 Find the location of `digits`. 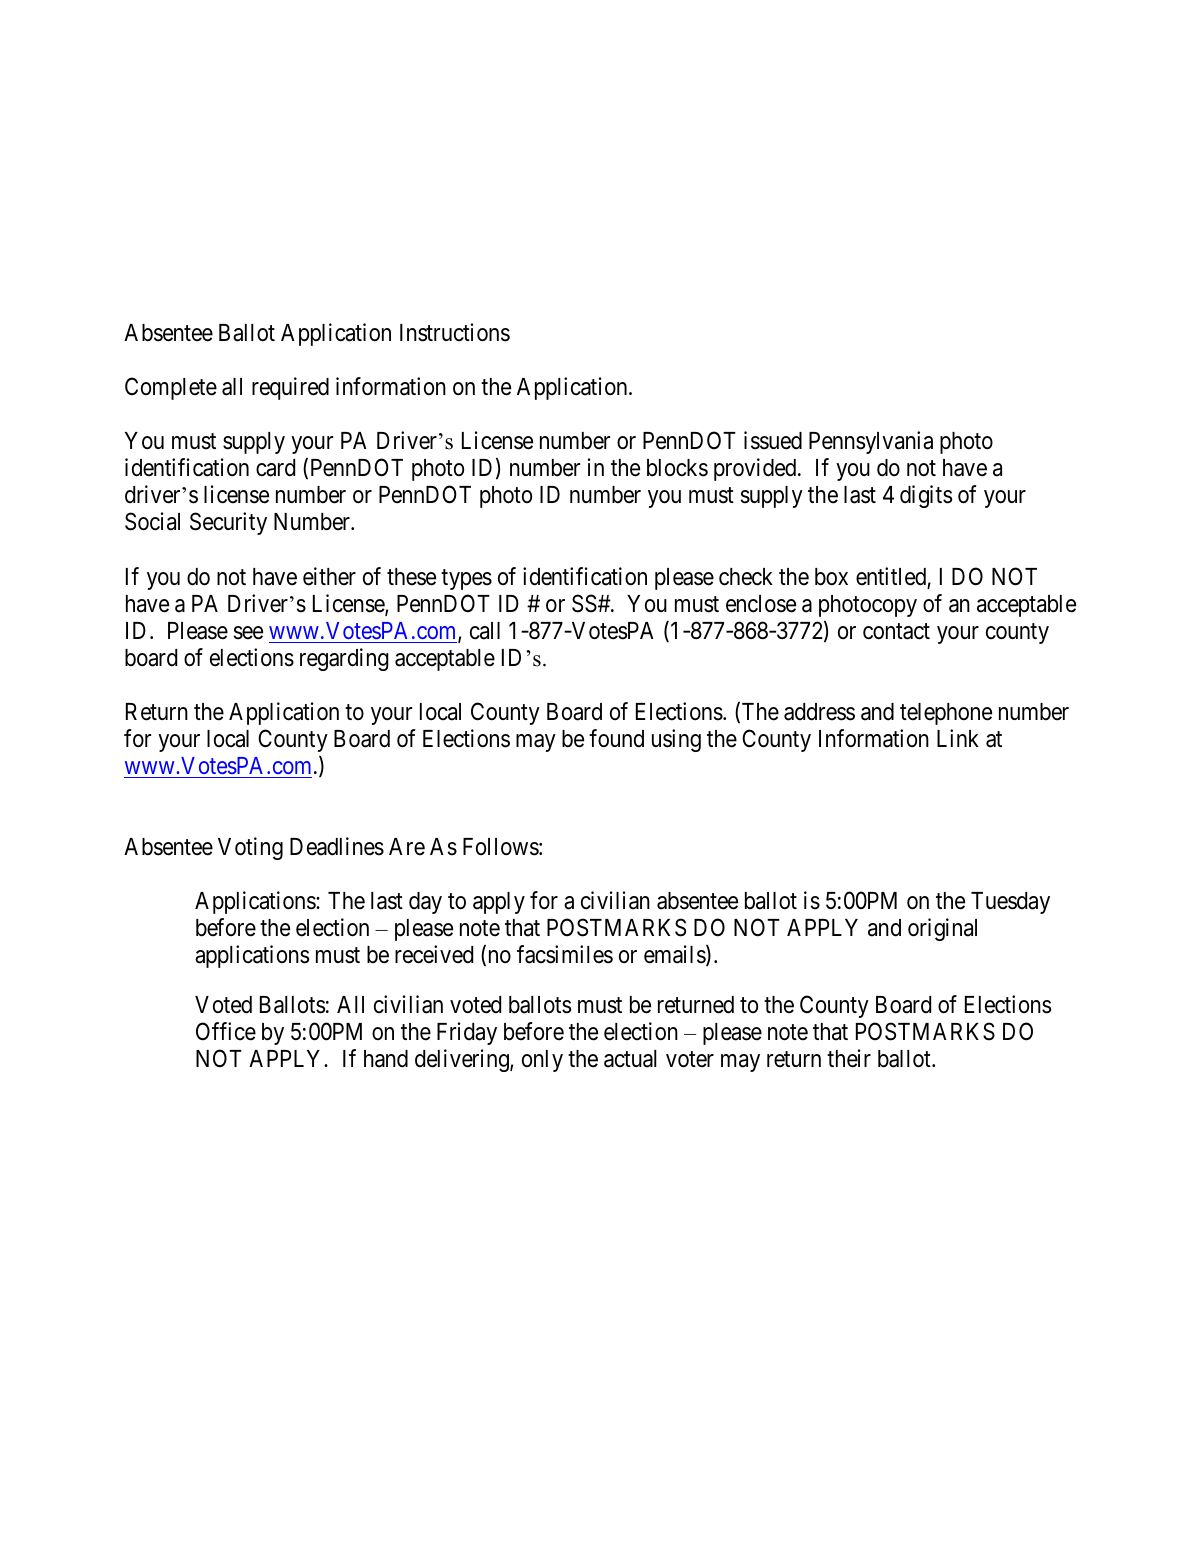

digits is located at coordinates (926, 496).
